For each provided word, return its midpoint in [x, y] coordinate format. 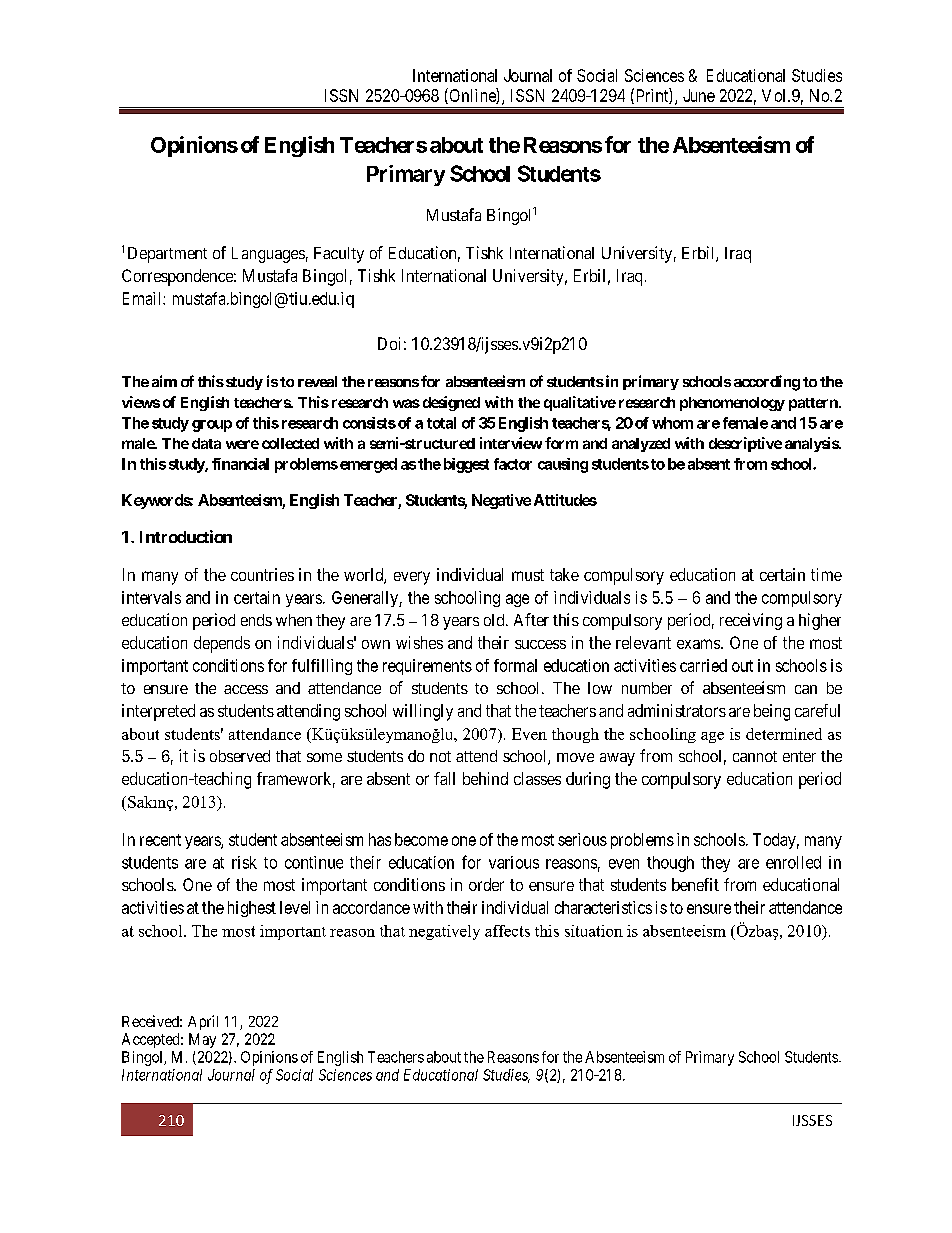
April [203, 1022]
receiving [751, 621]
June [699, 95]
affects [507, 931]
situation [594, 931]
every [412, 578]
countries [262, 574]
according [767, 383]
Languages [268, 255]
